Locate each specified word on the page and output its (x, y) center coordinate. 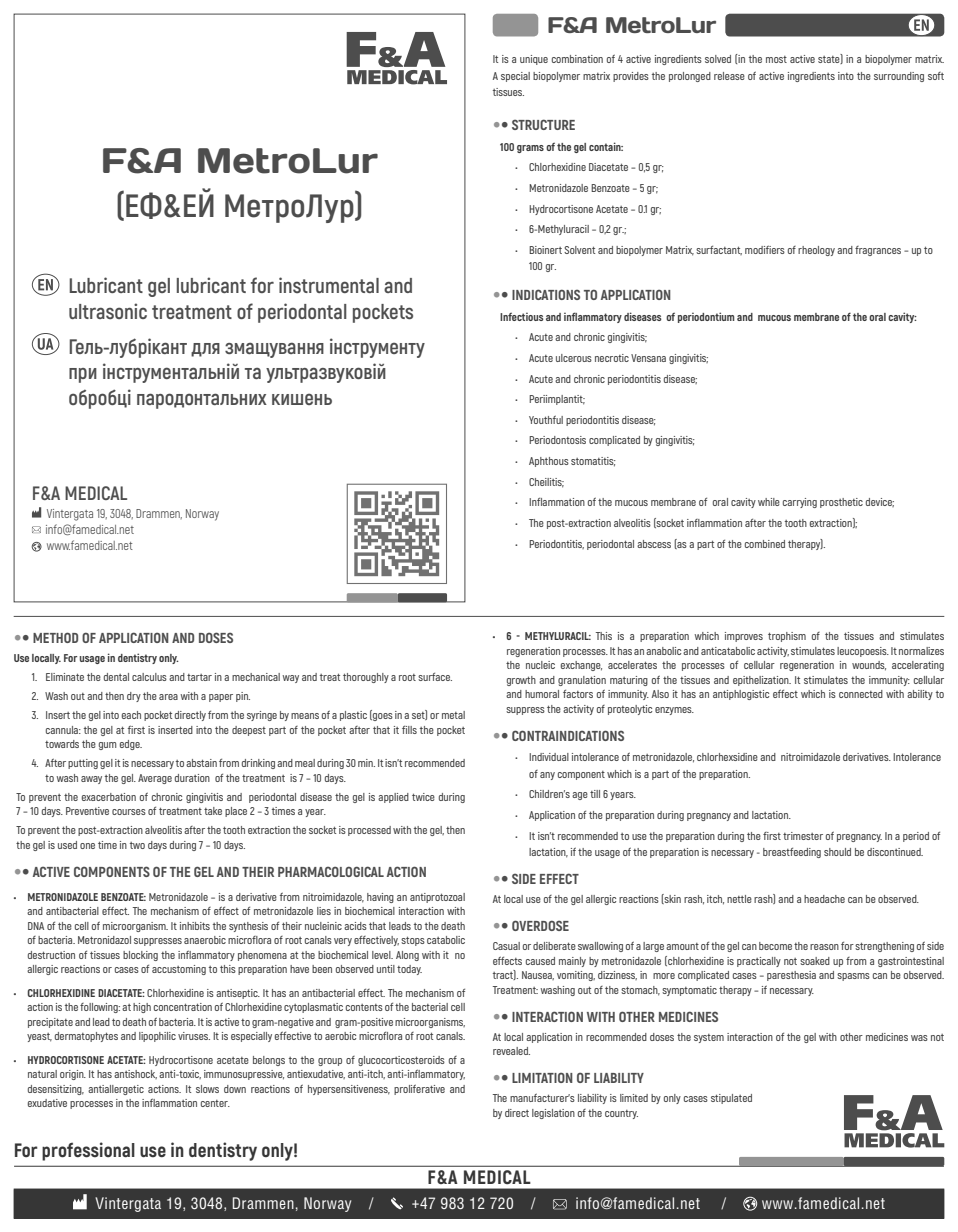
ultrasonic (108, 311)
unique (534, 60)
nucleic (540, 665)
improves (744, 637)
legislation (553, 1114)
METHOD (55, 637)
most (776, 59)
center (215, 1103)
